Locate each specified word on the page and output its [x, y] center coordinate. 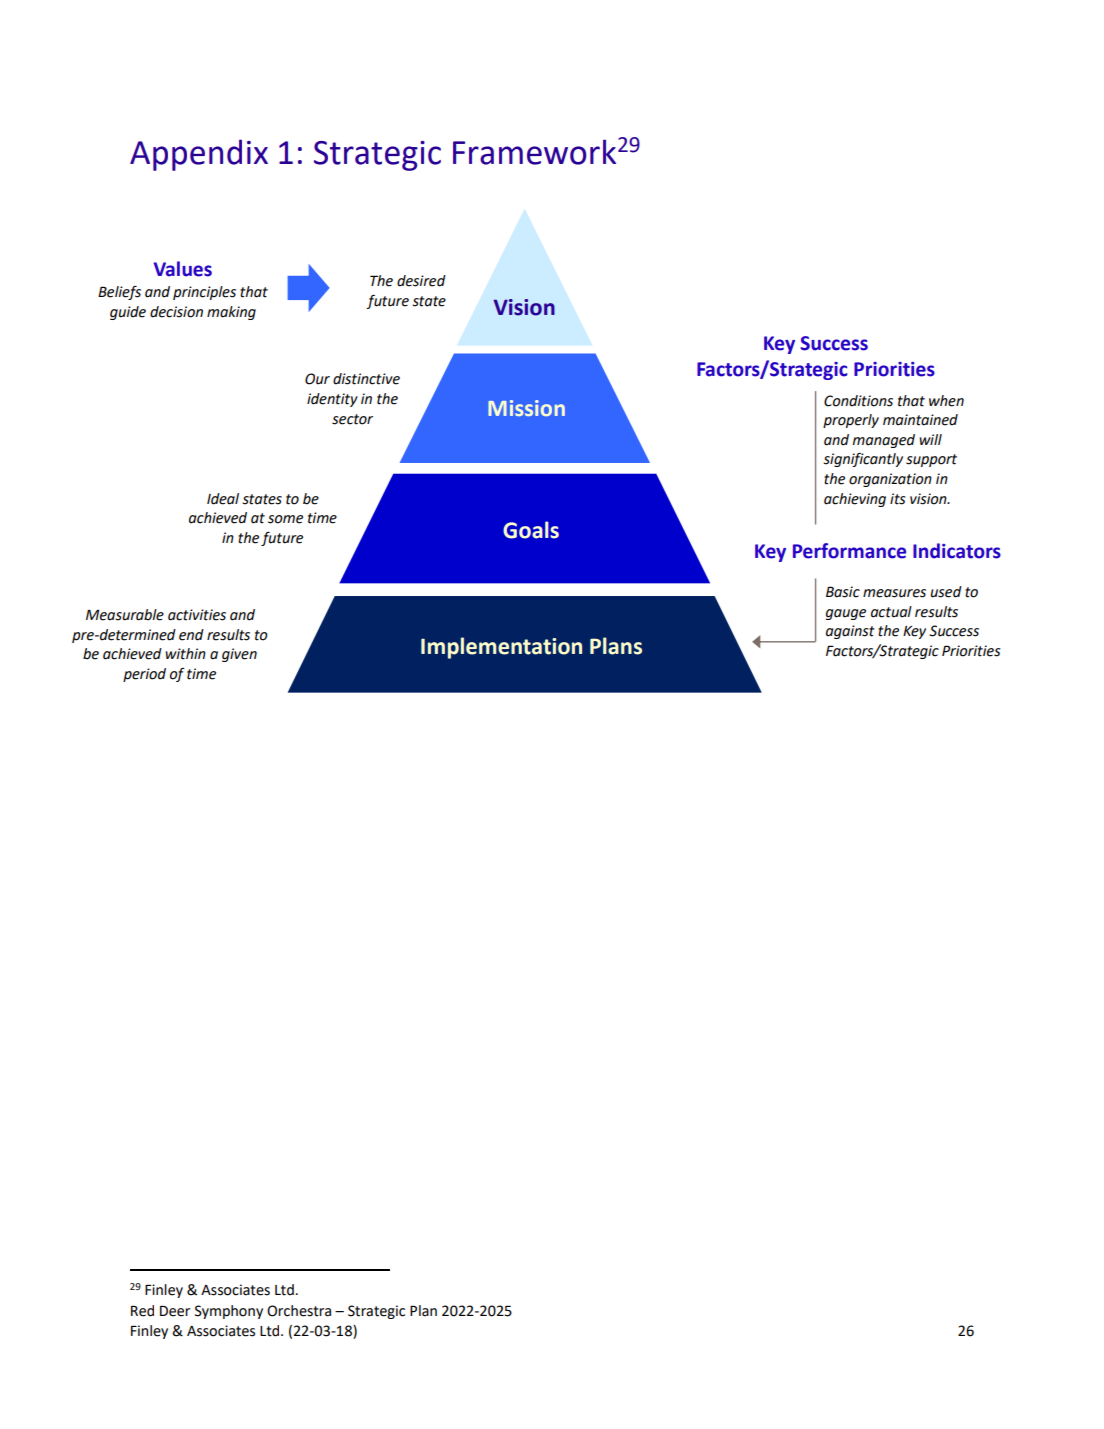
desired [421, 281]
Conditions [858, 401]
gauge [846, 614]
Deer [175, 1311]
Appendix [199, 155]
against [850, 632]
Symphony [229, 1312]
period [144, 675]
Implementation [501, 648]
